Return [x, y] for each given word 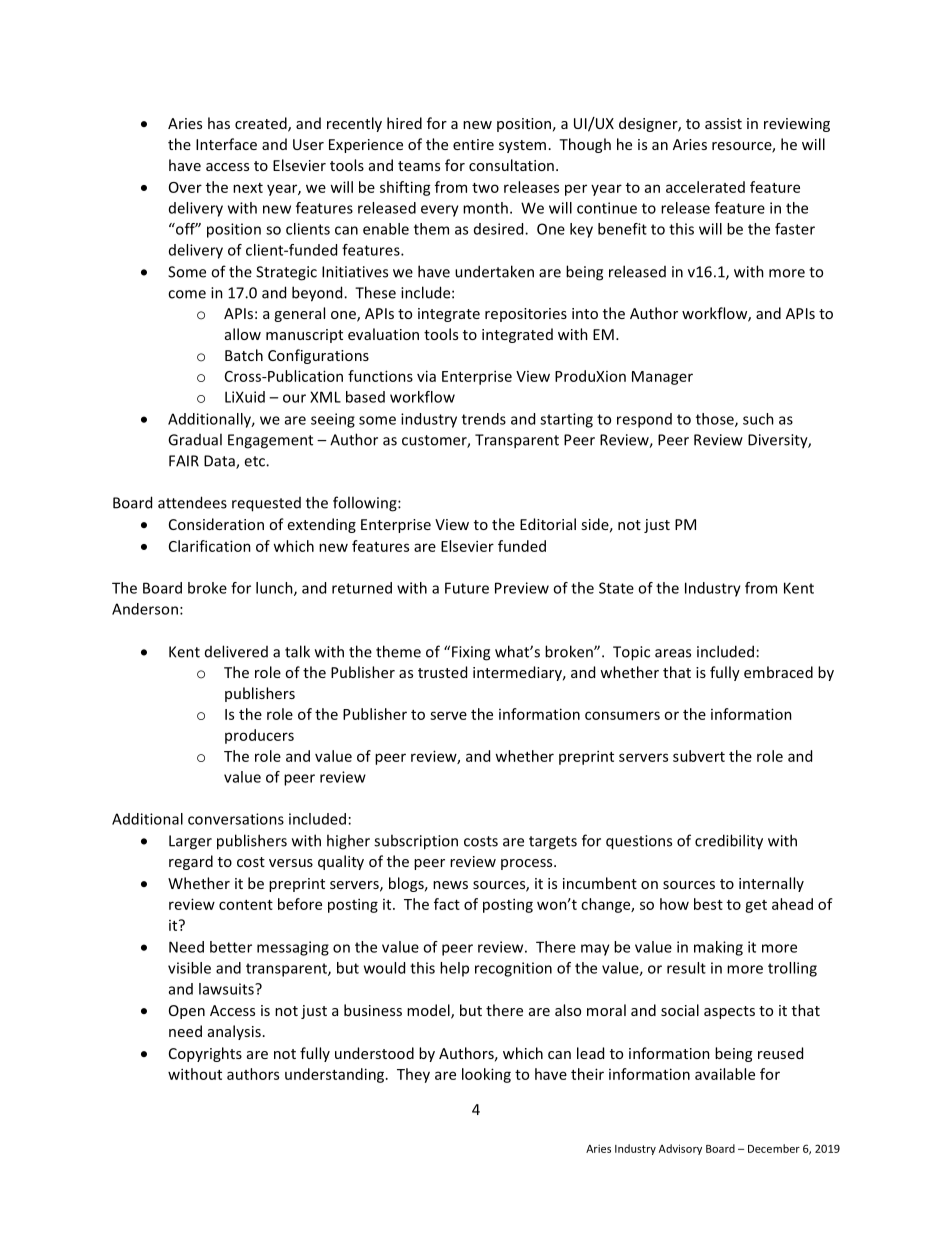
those [716, 420]
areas [673, 653]
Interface [226, 144]
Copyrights [205, 1054]
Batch [244, 355]
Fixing [471, 653]
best [708, 904]
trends [484, 419]
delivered [236, 651]
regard [191, 862]
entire [473, 144]
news [450, 885]
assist [723, 123]
